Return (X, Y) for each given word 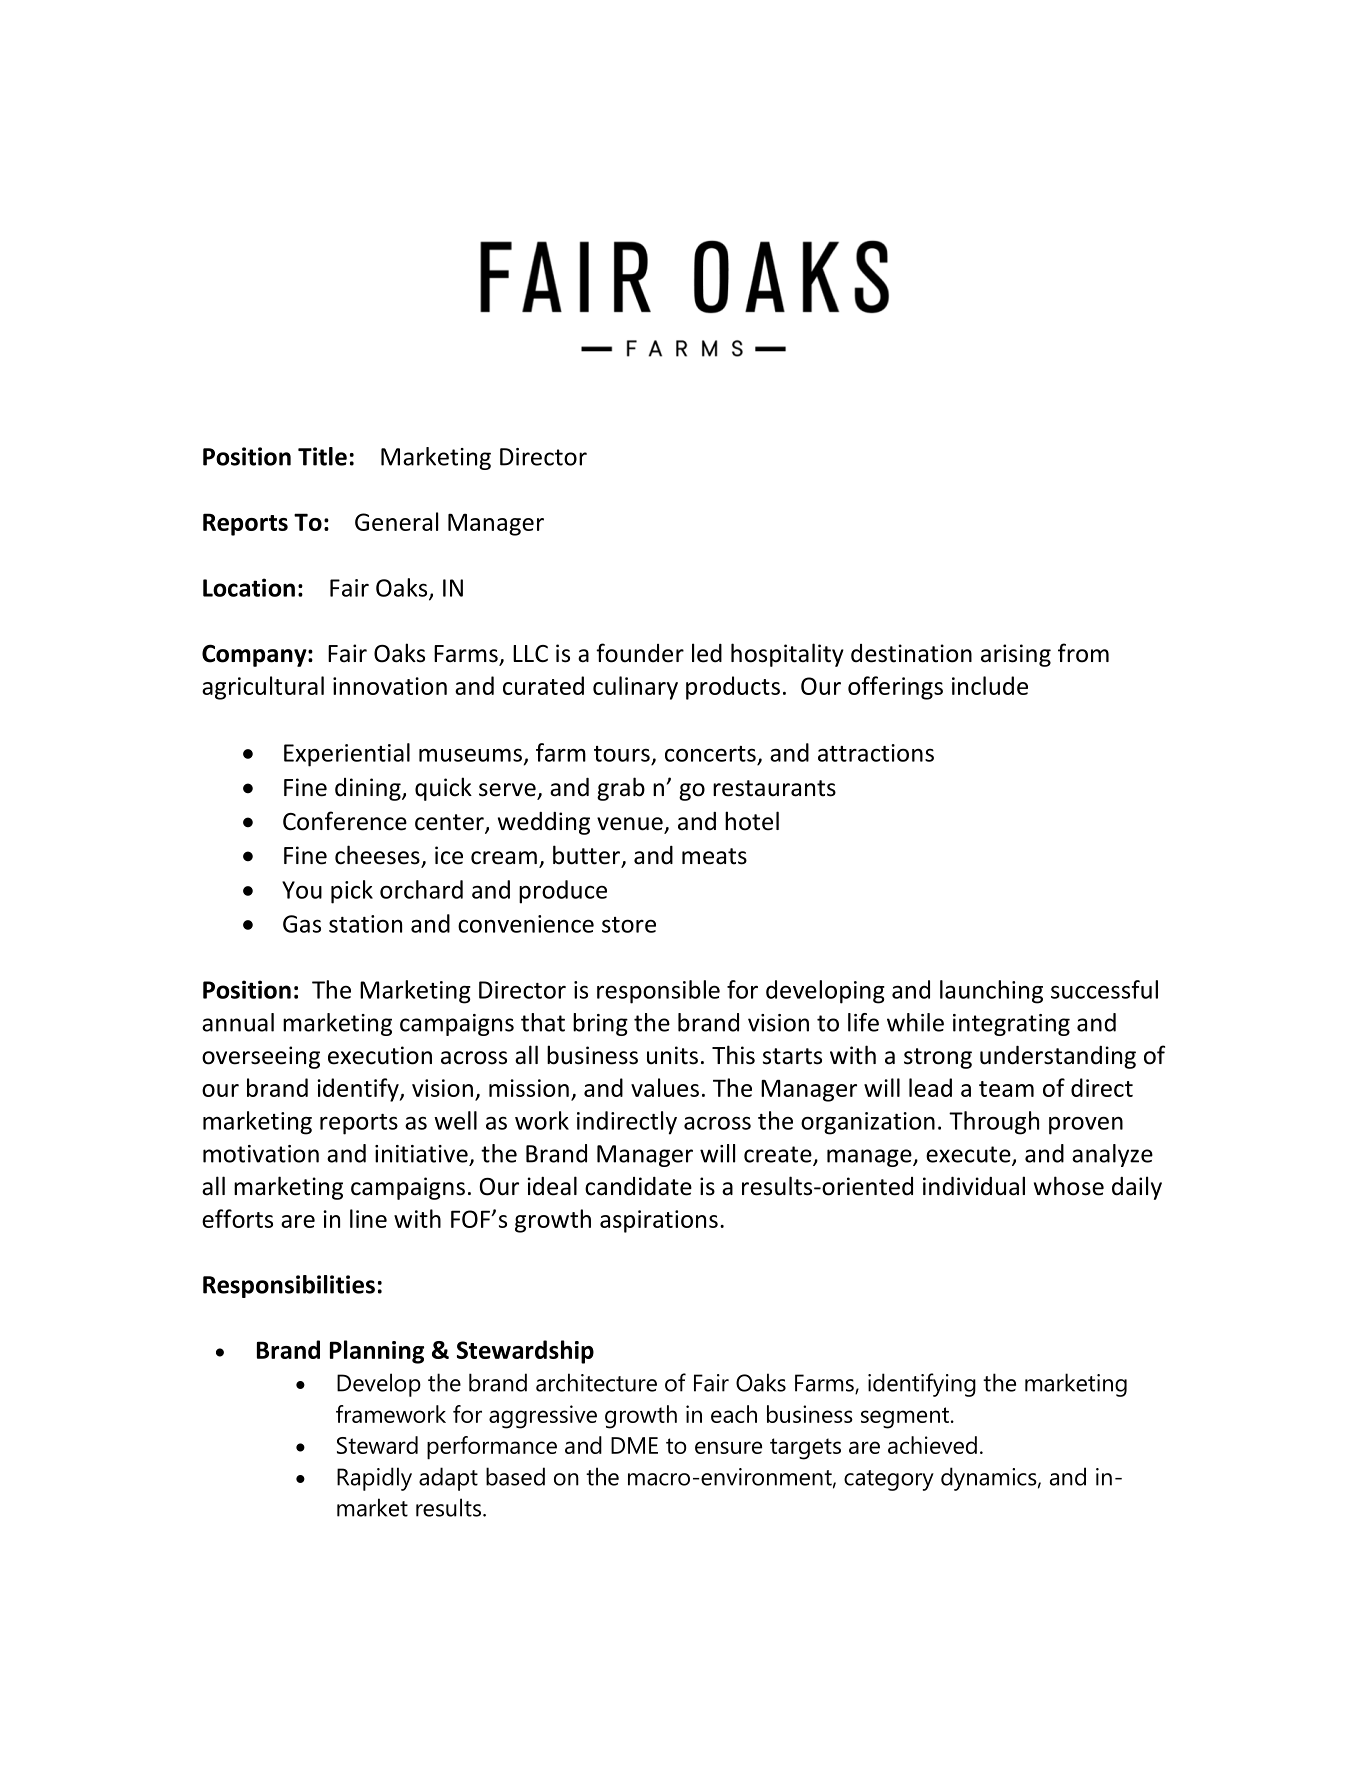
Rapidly (374, 1479)
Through (994, 1123)
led (707, 653)
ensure (728, 1447)
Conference (345, 821)
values (665, 1087)
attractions (876, 753)
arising (1016, 655)
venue (631, 825)
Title (322, 456)
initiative (421, 1154)
